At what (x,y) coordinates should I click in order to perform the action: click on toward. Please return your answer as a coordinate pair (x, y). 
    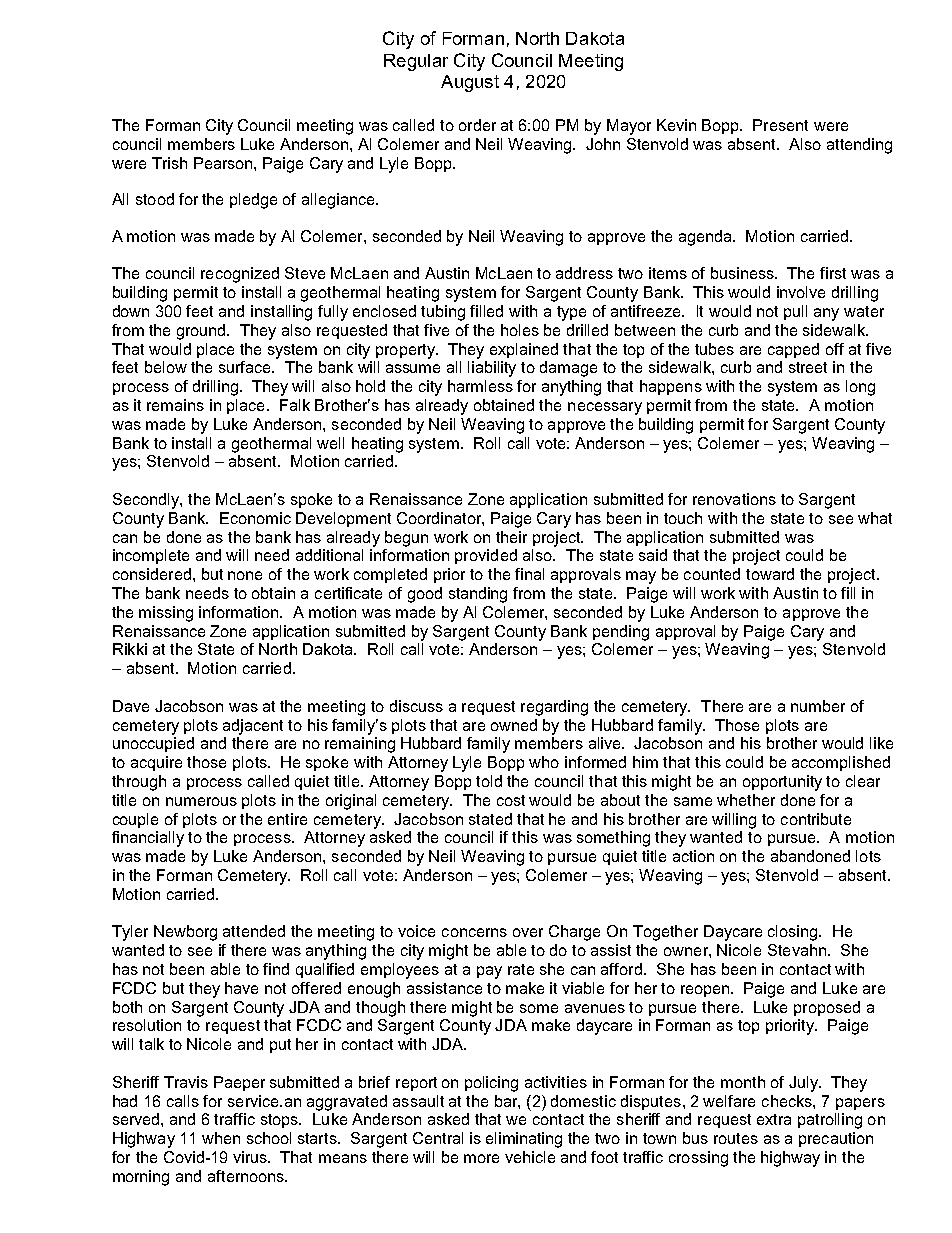
    Looking at the image, I should click on (770, 574).
